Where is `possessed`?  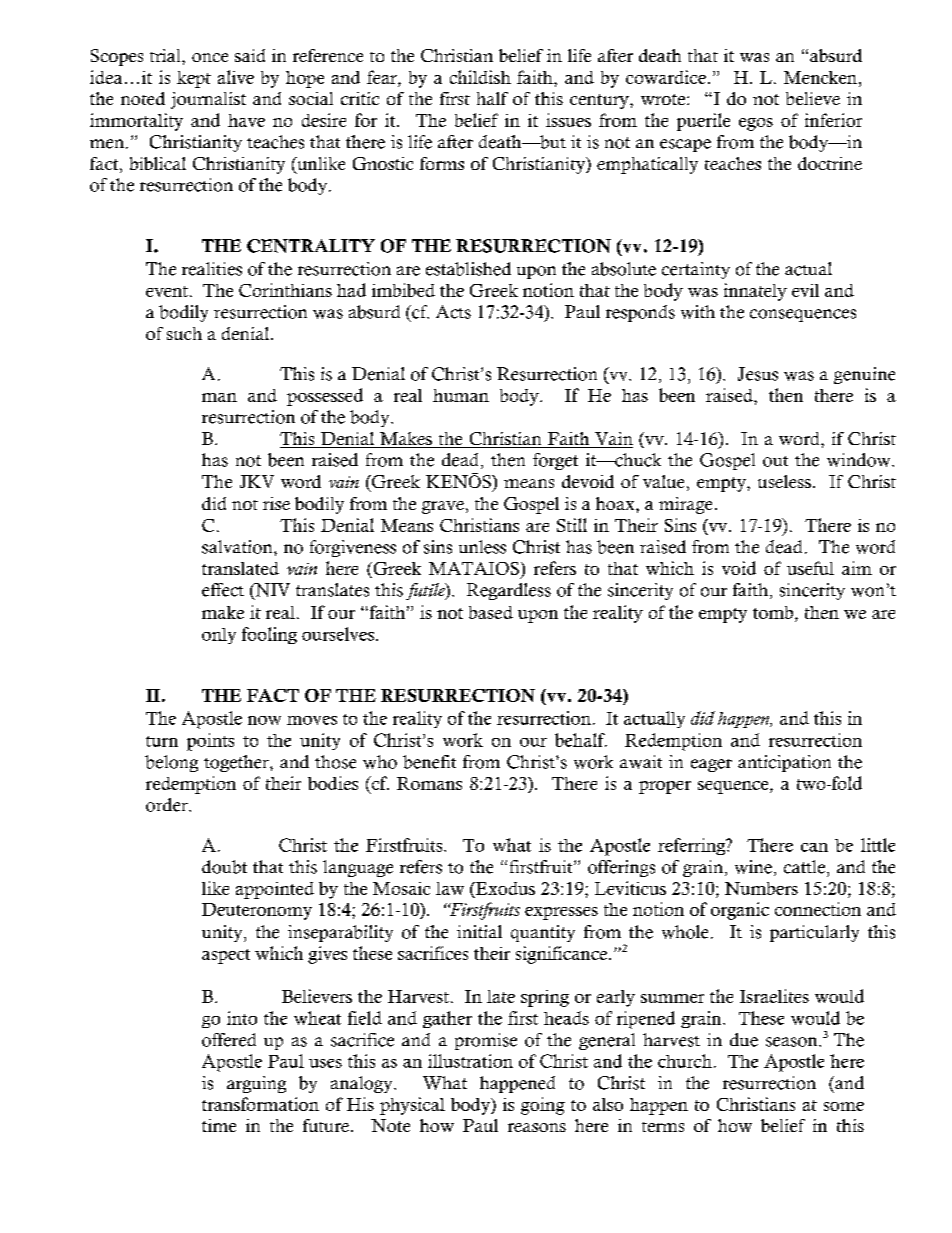 possessed is located at coordinates (325, 397).
